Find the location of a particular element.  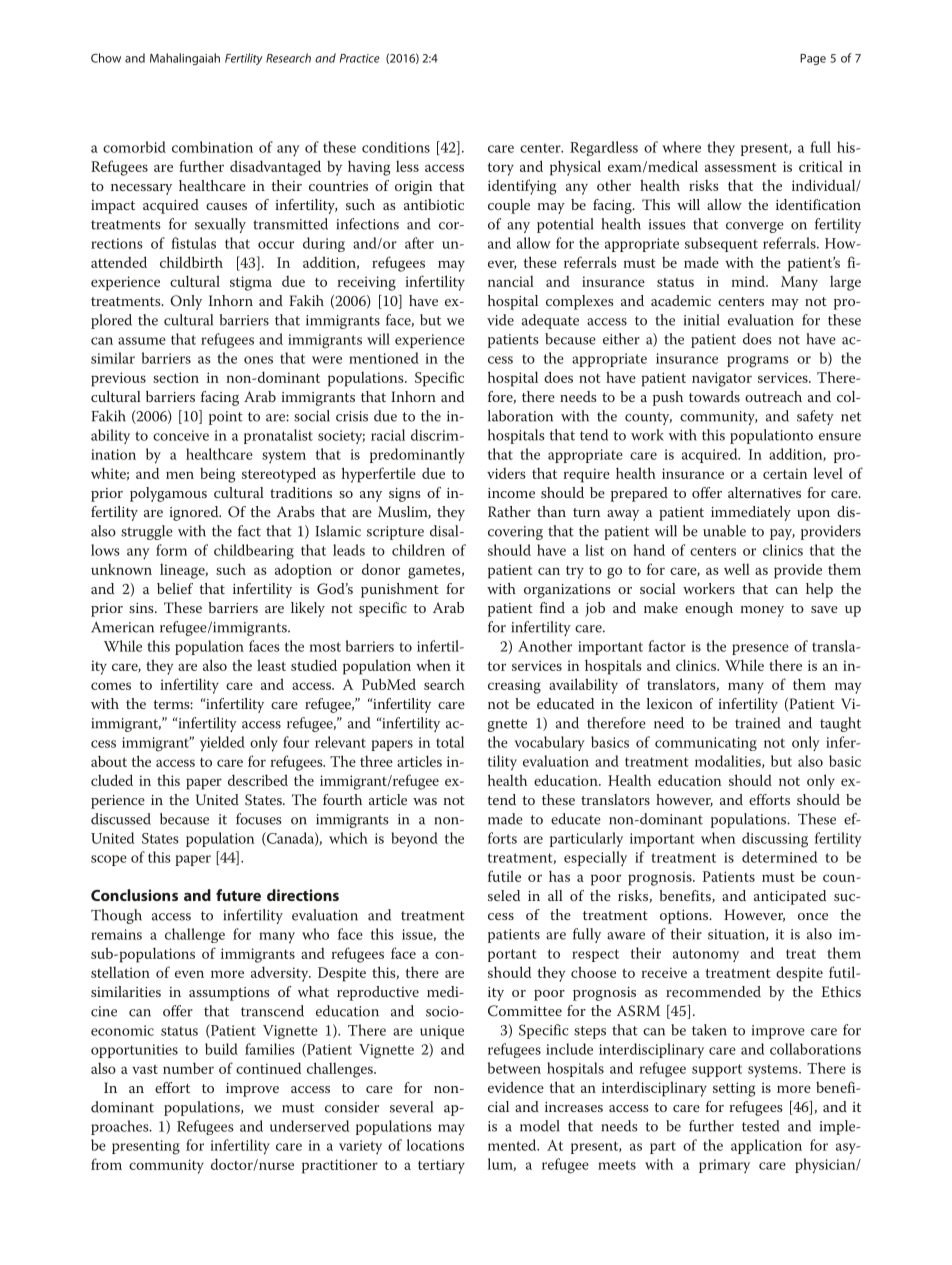

money is located at coordinates (762, 611).
